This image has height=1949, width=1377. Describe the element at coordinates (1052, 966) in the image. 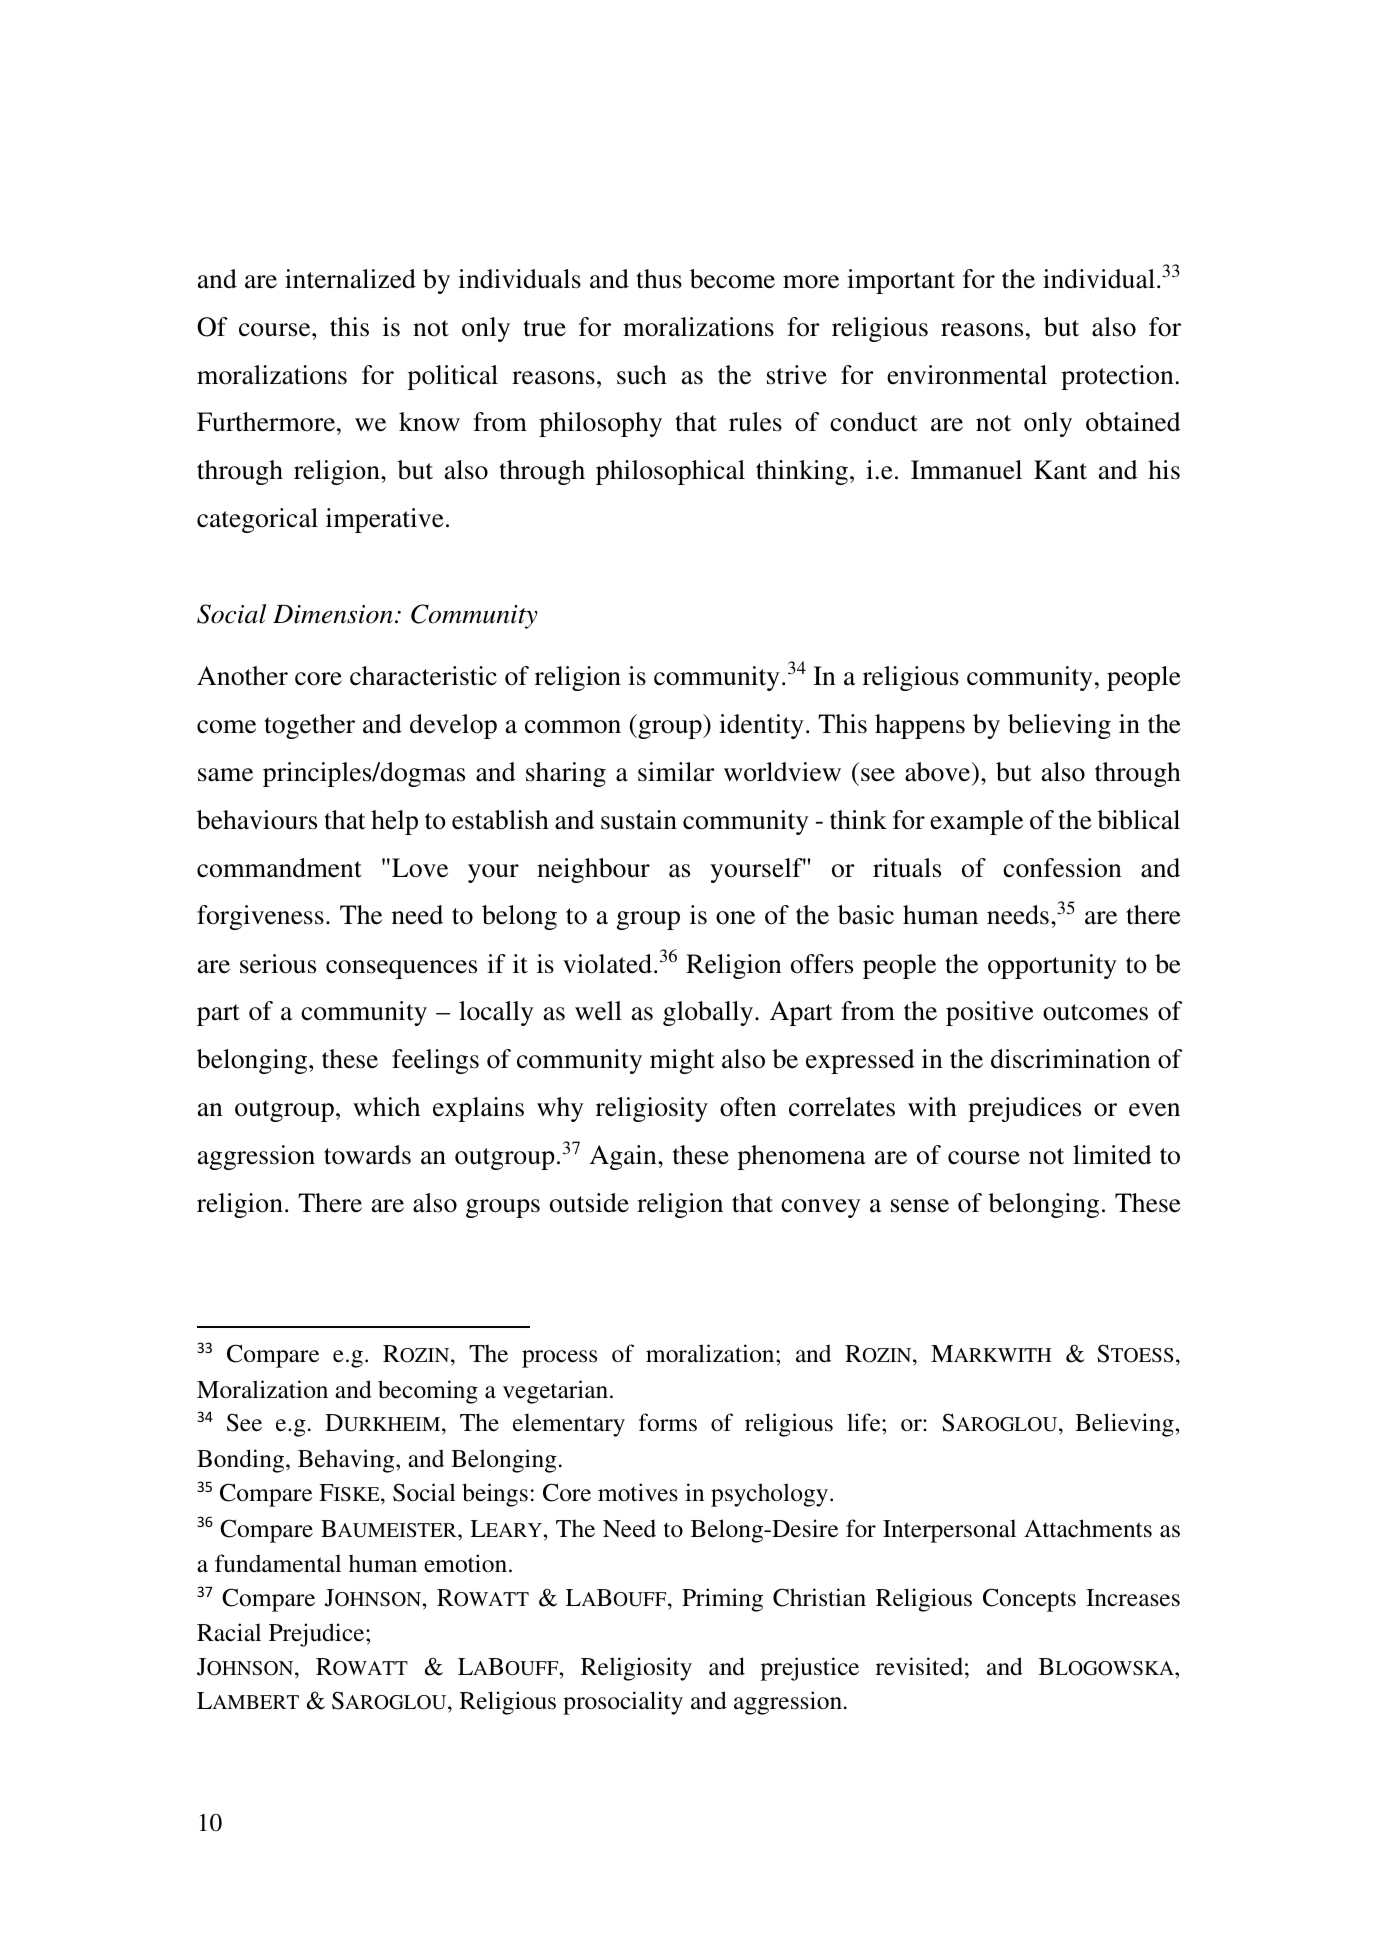

I see `opportunity` at that location.
